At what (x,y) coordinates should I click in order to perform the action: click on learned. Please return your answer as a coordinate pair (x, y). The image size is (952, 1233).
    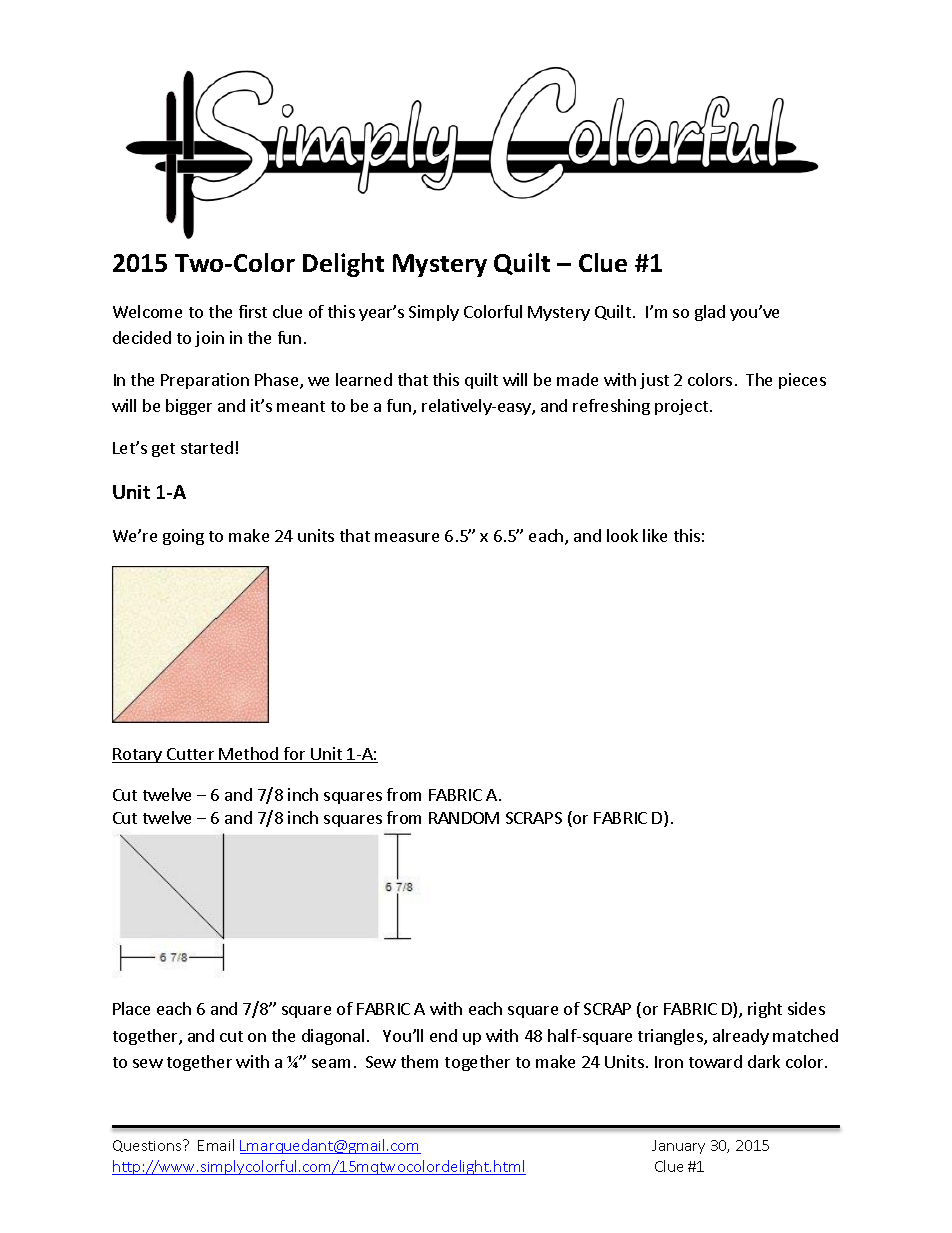
    Looking at the image, I should click on (364, 379).
